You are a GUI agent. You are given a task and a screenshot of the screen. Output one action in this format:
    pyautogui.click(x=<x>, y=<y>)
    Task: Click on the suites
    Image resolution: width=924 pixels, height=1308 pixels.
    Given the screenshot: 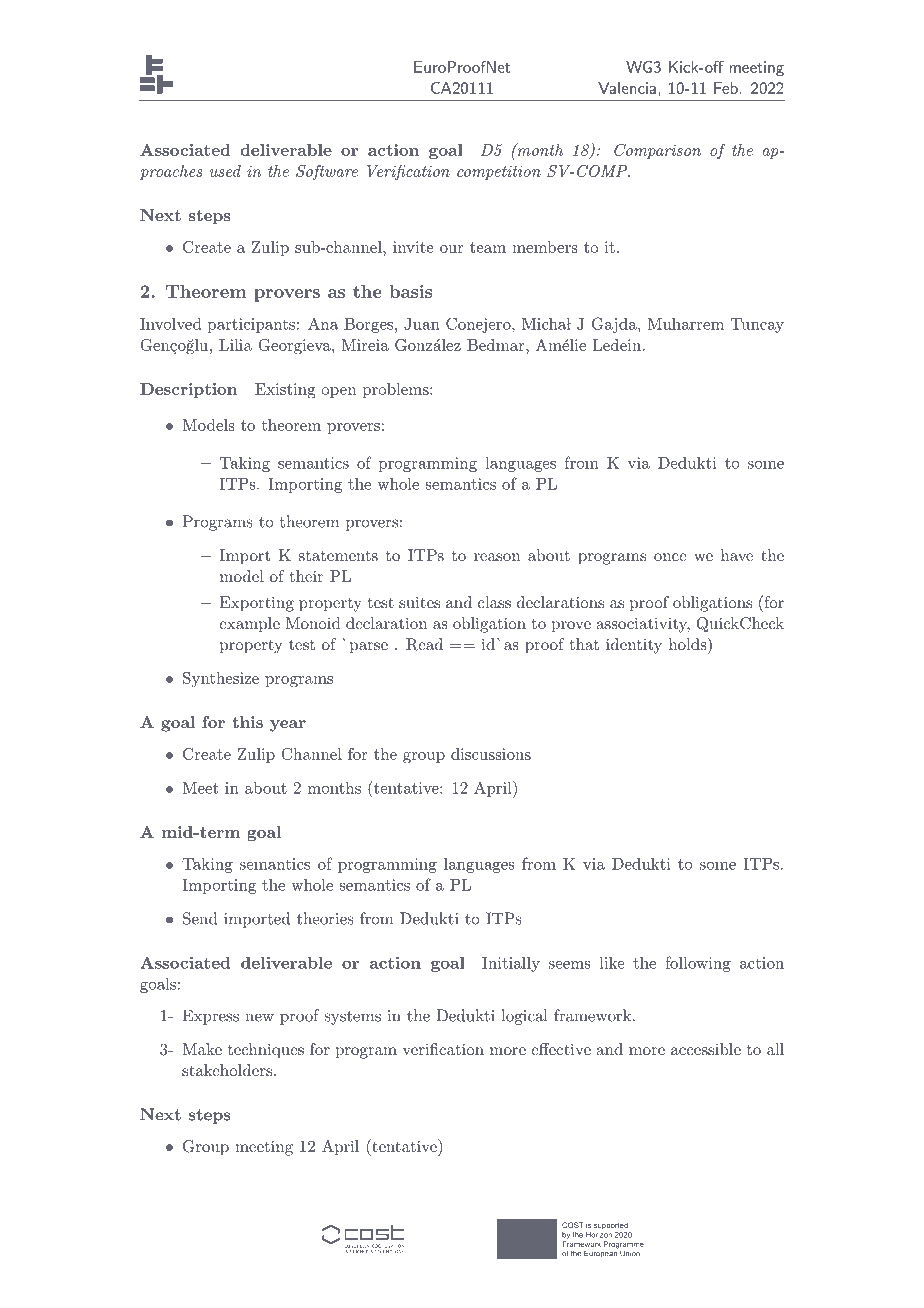 What is the action you would take?
    pyautogui.click(x=419, y=602)
